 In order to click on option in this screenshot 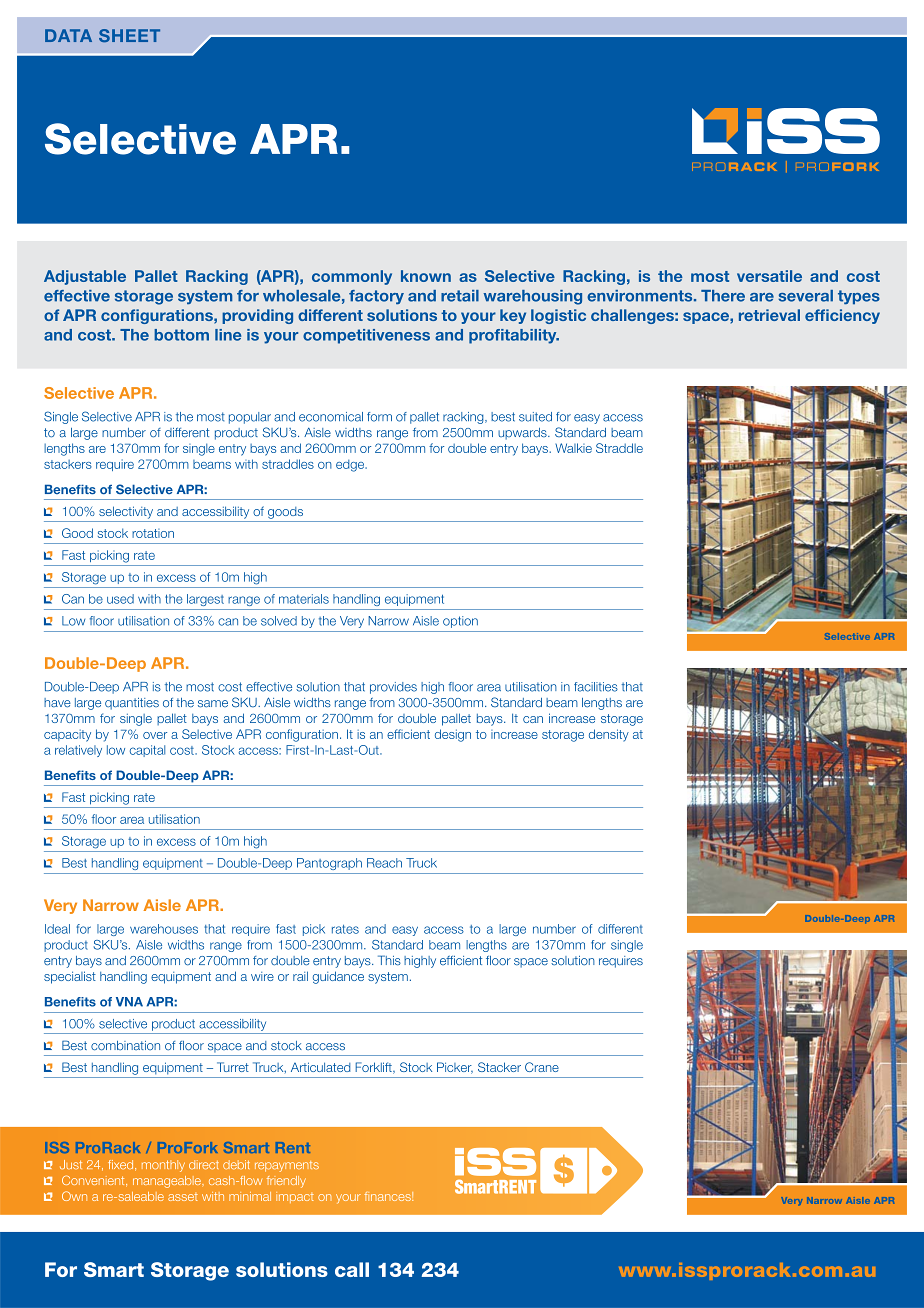, I will do `click(460, 622)`.
